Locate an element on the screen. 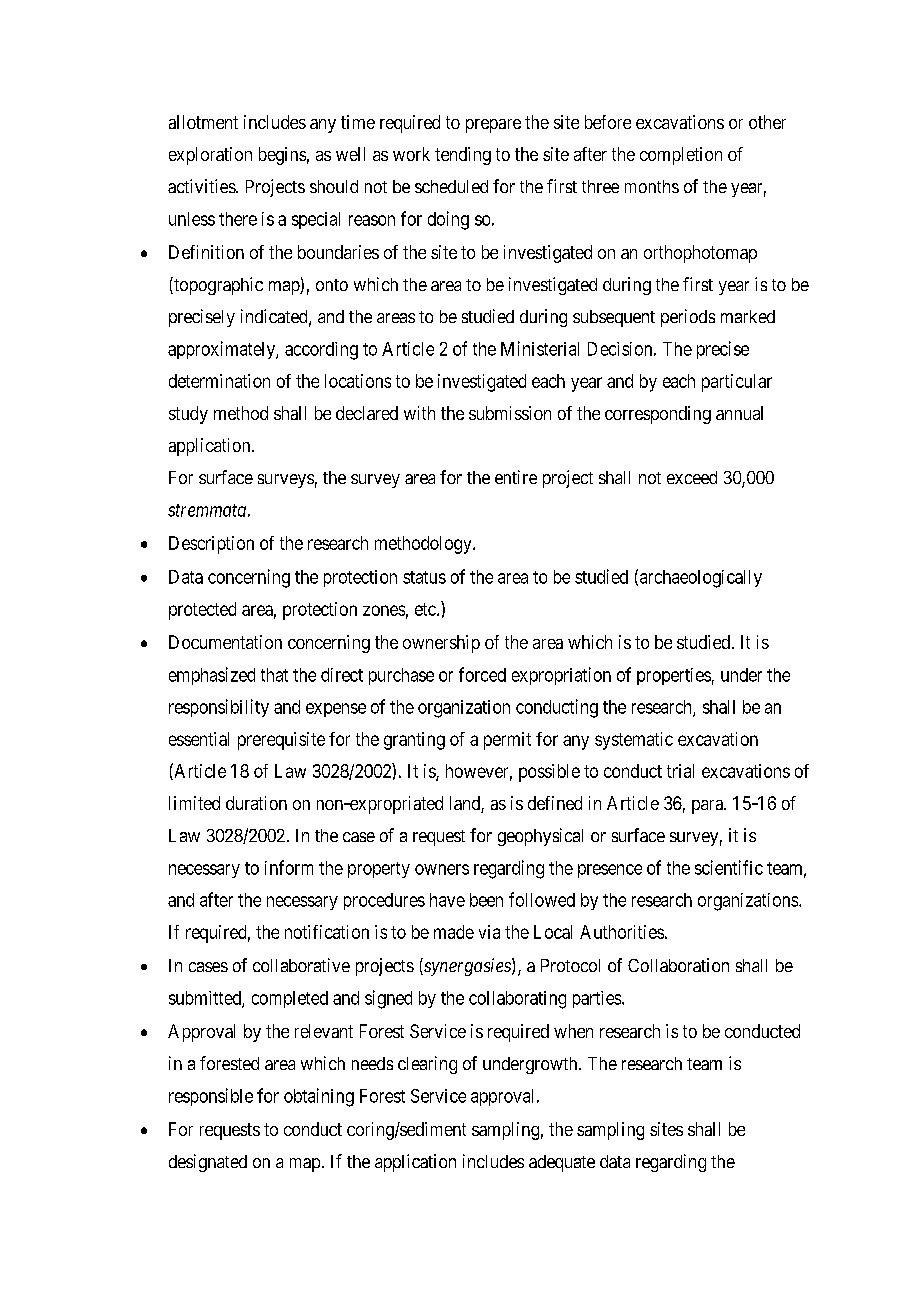 This screenshot has height=1309, width=924. properties is located at coordinates (674, 676).
